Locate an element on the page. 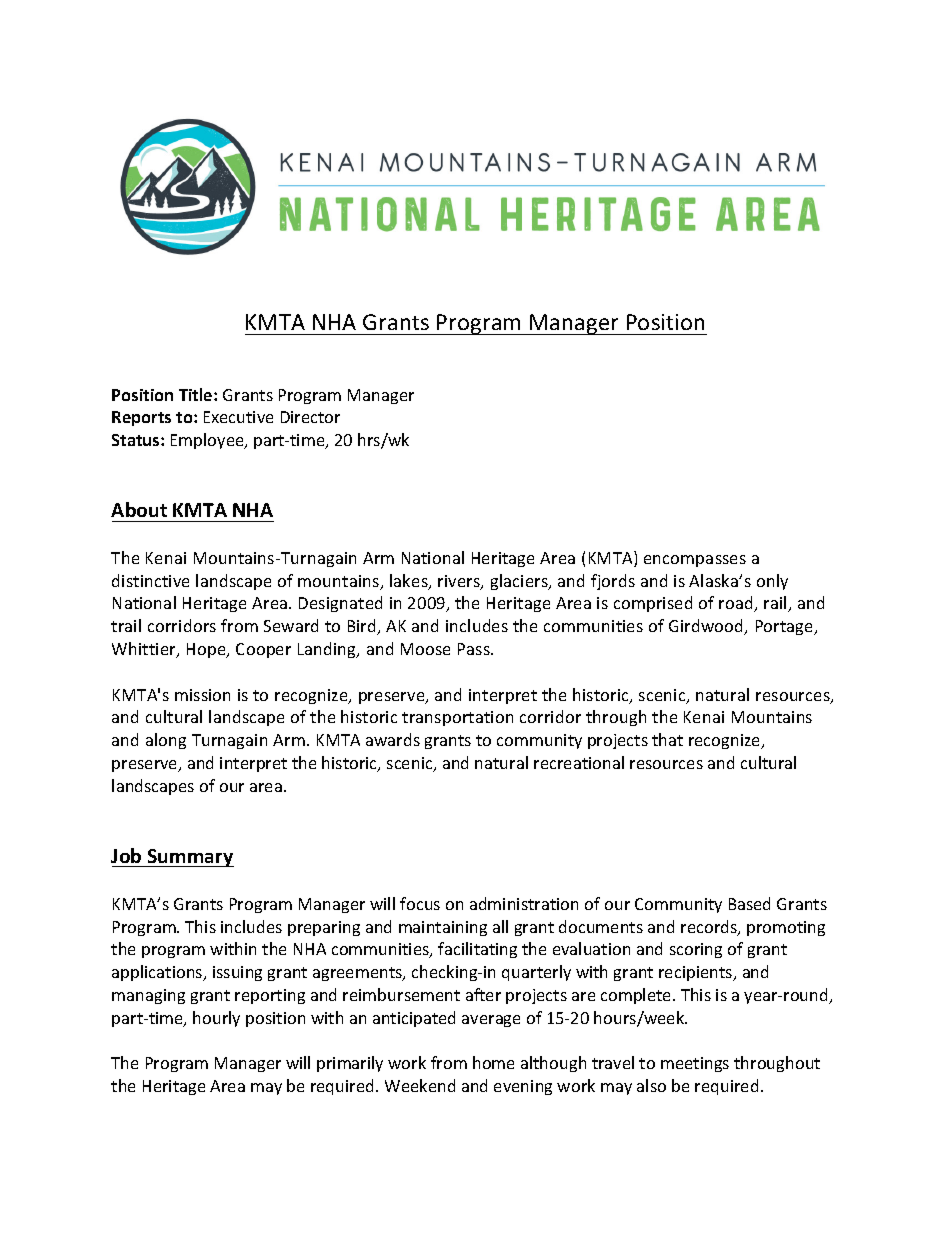  home is located at coordinates (493, 1062).
